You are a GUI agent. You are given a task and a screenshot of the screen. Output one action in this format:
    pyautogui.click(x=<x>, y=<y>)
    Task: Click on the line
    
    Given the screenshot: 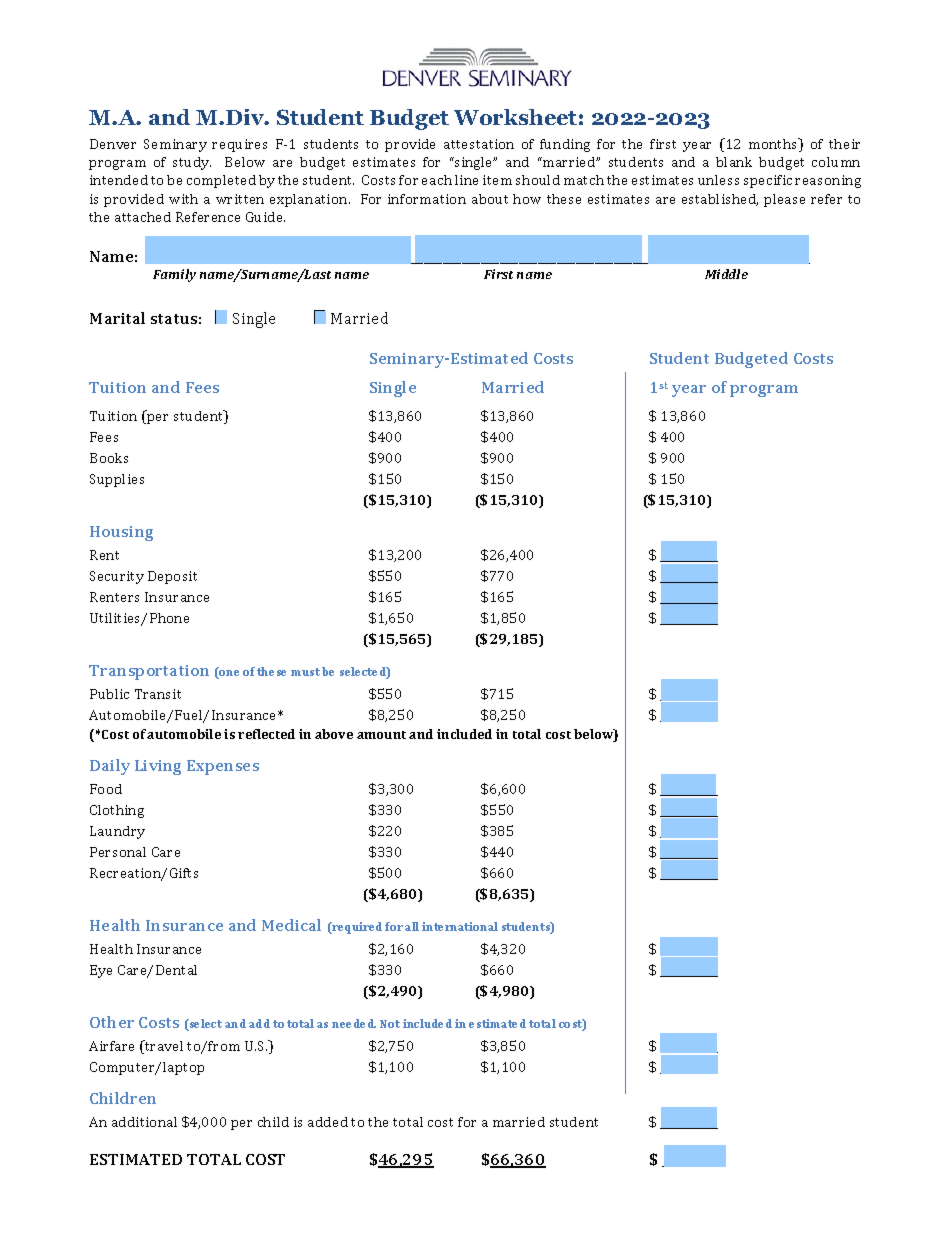 What is the action you would take?
    pyautogui.click(x=466, y=180)
